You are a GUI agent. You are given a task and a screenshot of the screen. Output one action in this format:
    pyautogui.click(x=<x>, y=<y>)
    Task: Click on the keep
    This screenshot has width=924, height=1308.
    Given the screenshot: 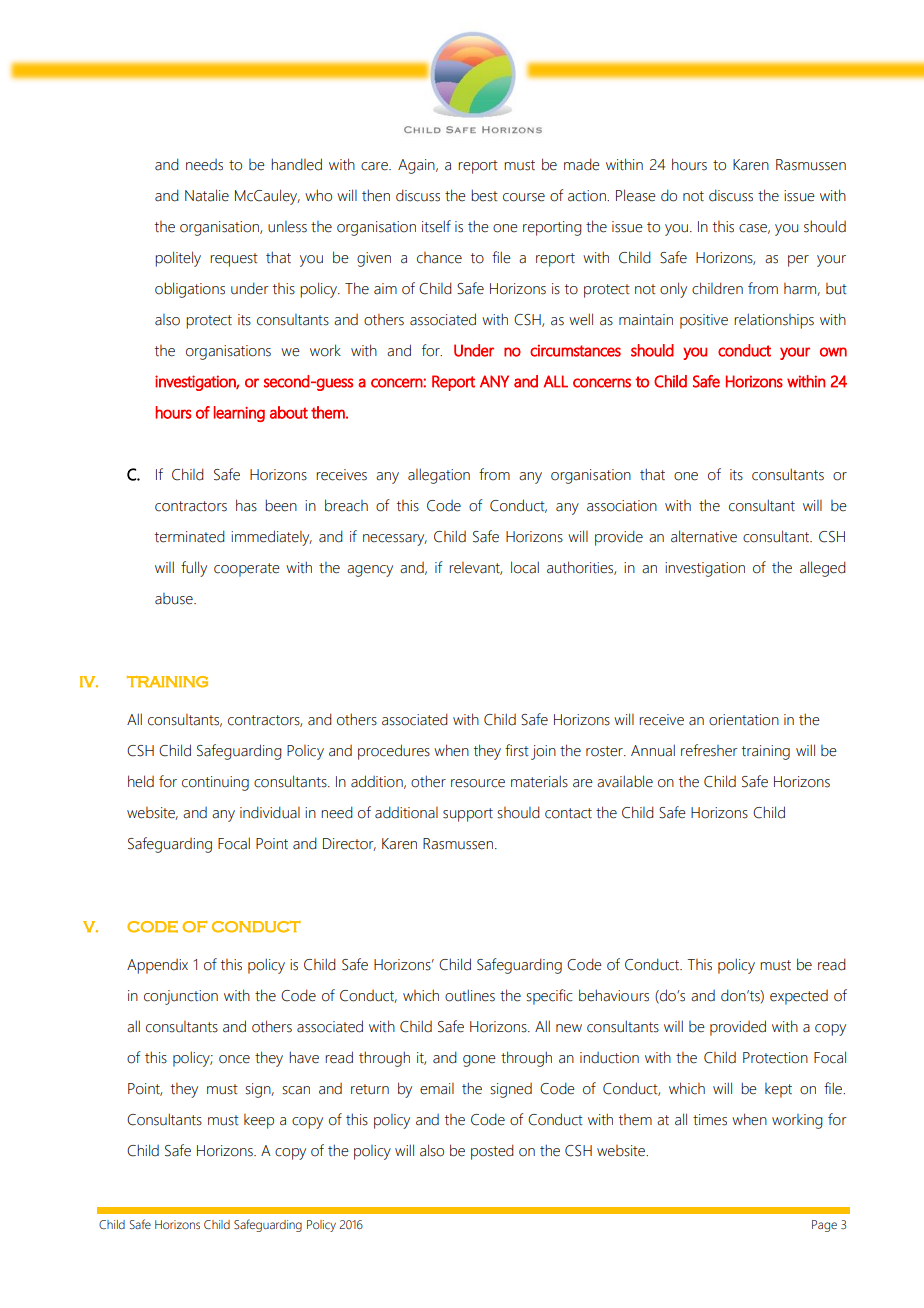 What is the action you would take?
    pyautogui.click(x=259, y=1121)
